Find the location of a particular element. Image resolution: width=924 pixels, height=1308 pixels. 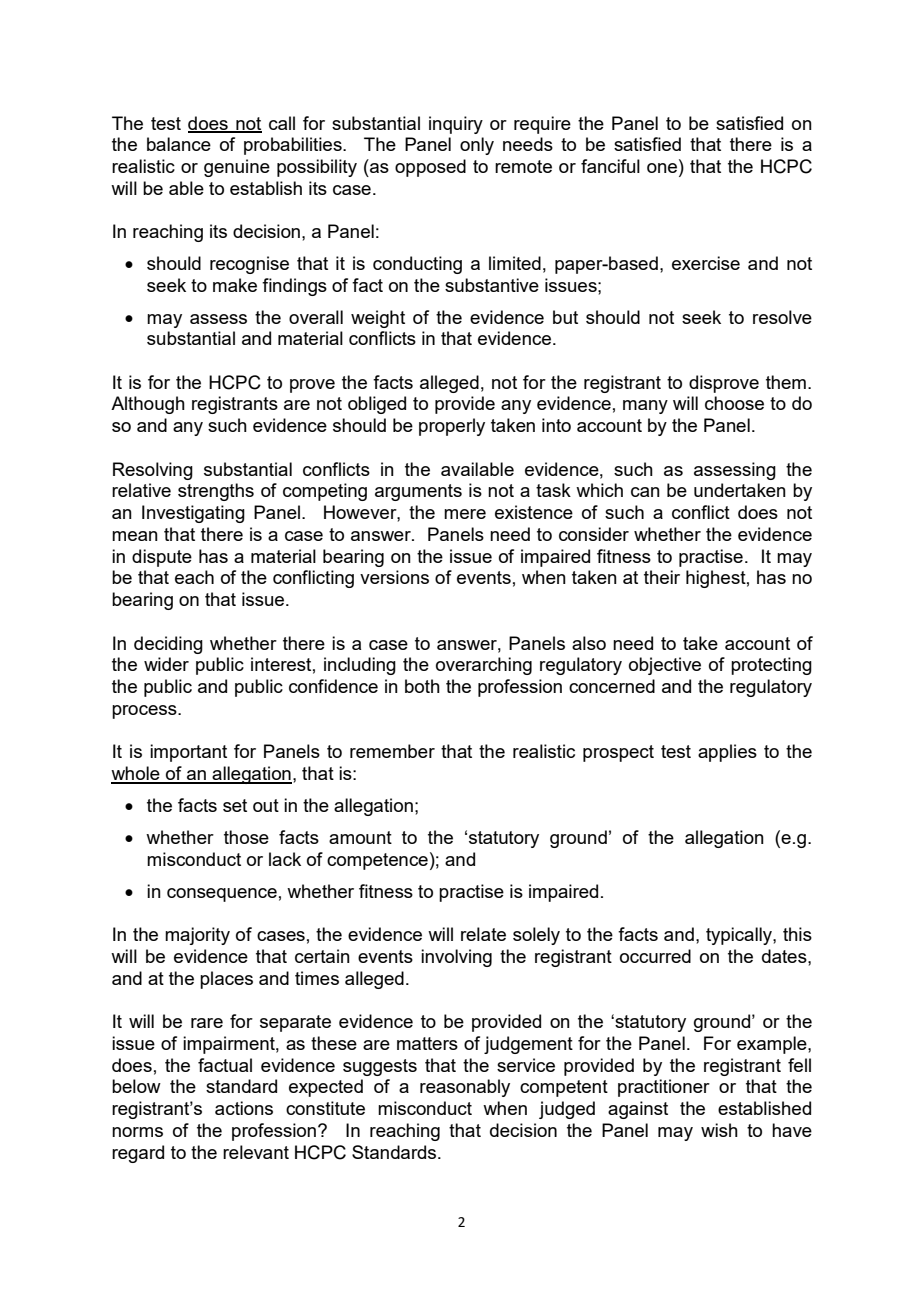

only is located at coordinates (477, 146).
